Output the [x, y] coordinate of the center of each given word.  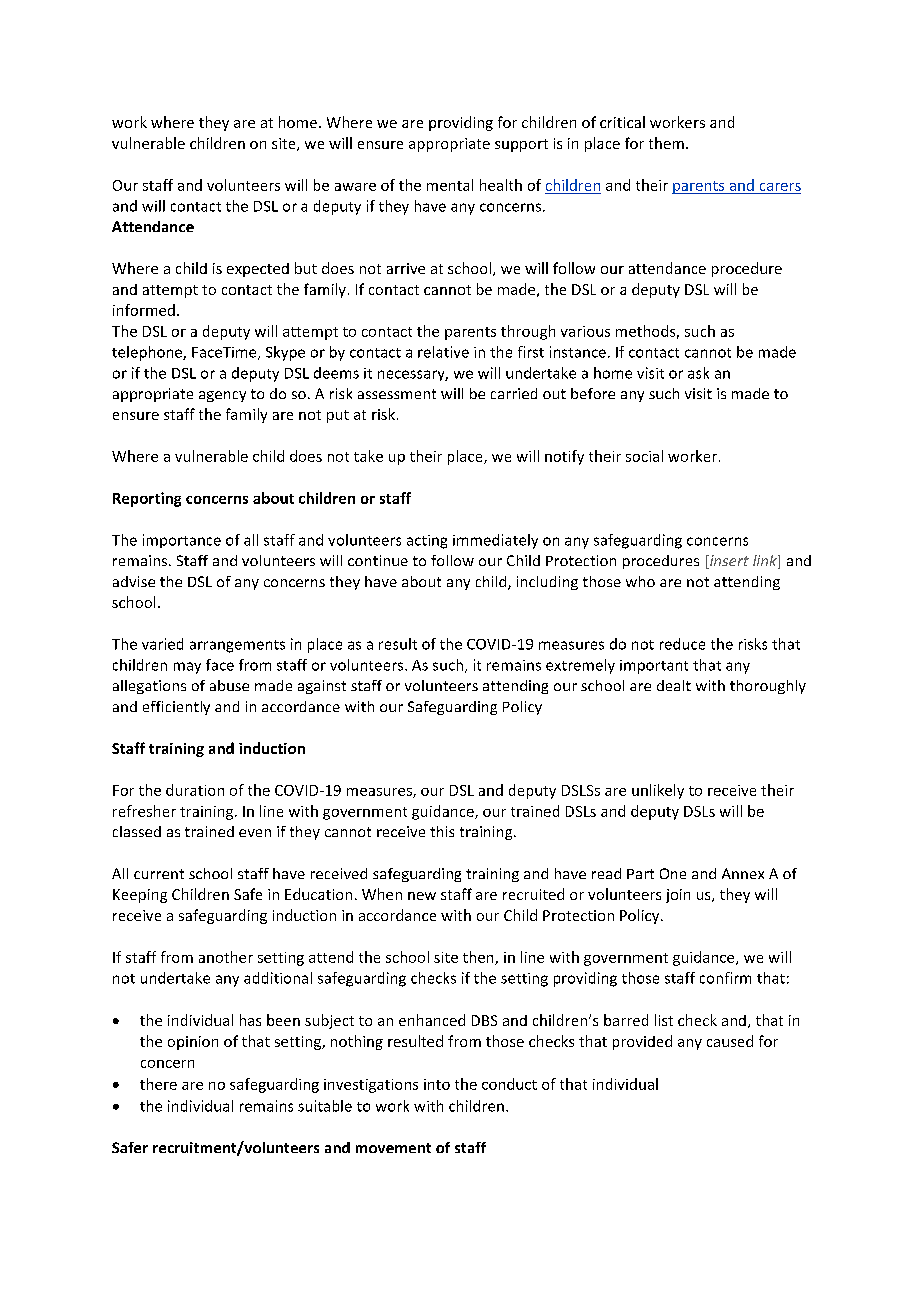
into [437, 1084]
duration [195, 790]
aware [355, 187]
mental [450, 185]
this [442, 831]
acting [427, 542]
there [158, 1084]
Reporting [147, 499]
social [644, 456]
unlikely [658, 791]
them [666, 143]
